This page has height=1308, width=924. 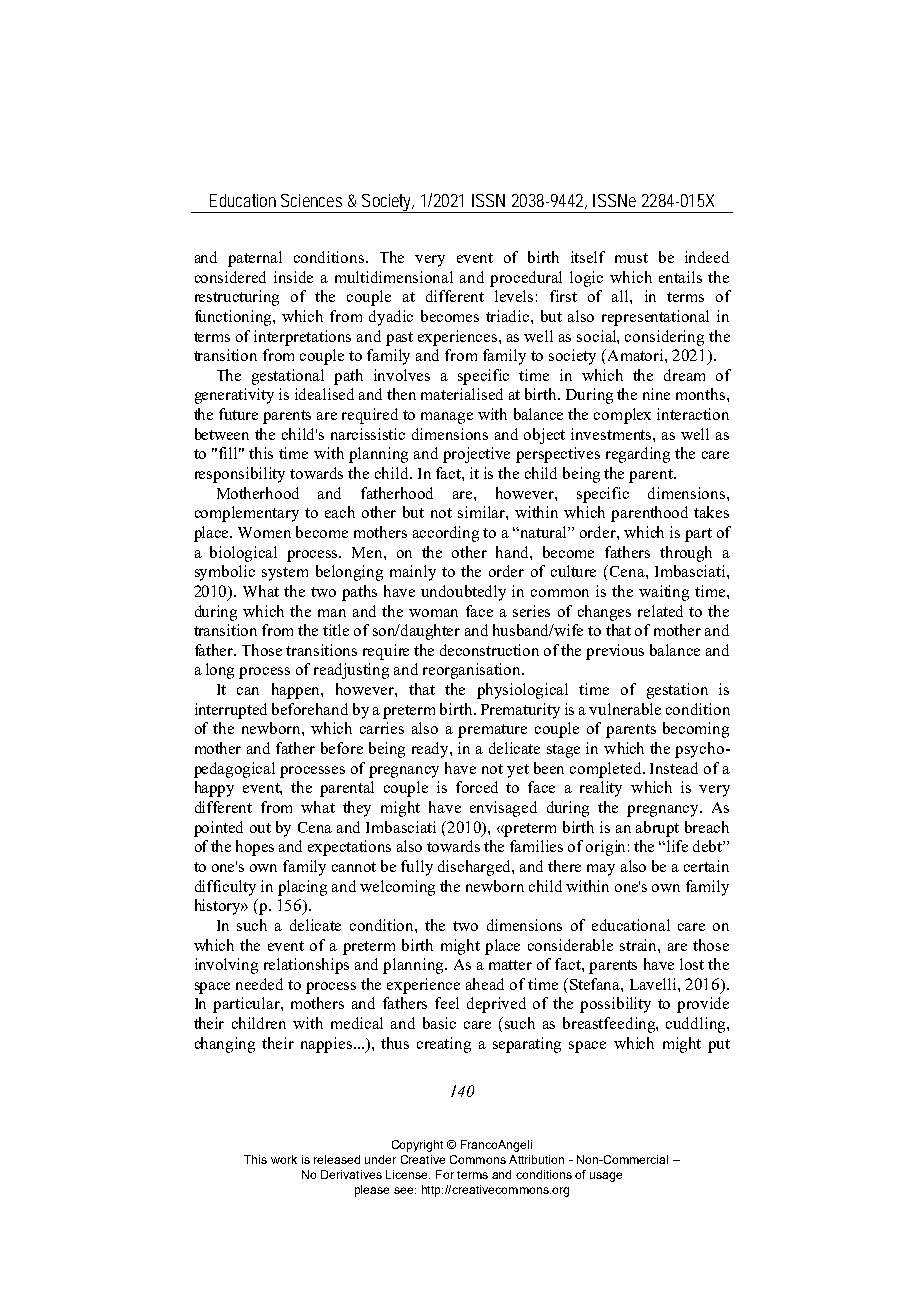 What do you see at coordinates (417, 1146) in the page?
I see `Copyright` at bounding box center [417, 1146].
